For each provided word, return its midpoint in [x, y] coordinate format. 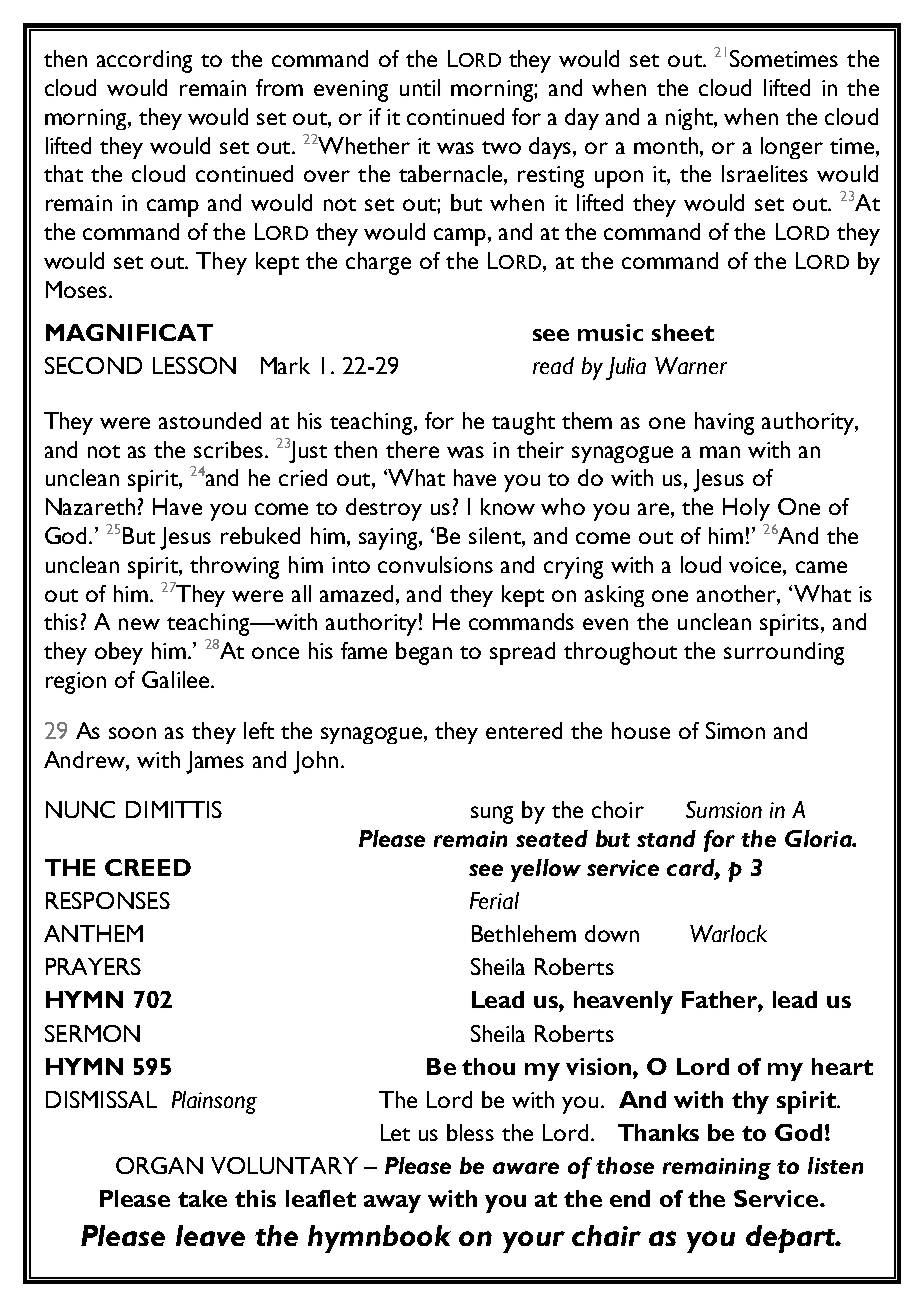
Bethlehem [524, 933]
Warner [691, 365]
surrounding [784, 653]
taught [523, 423]
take [202, 1198]
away [392, 1204]
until [420, 87]
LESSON [194, 365]
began [424, 653]
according [144, 61]
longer [792, 148]
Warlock [728, 933]
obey [119, 653]
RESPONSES [108, 900]
